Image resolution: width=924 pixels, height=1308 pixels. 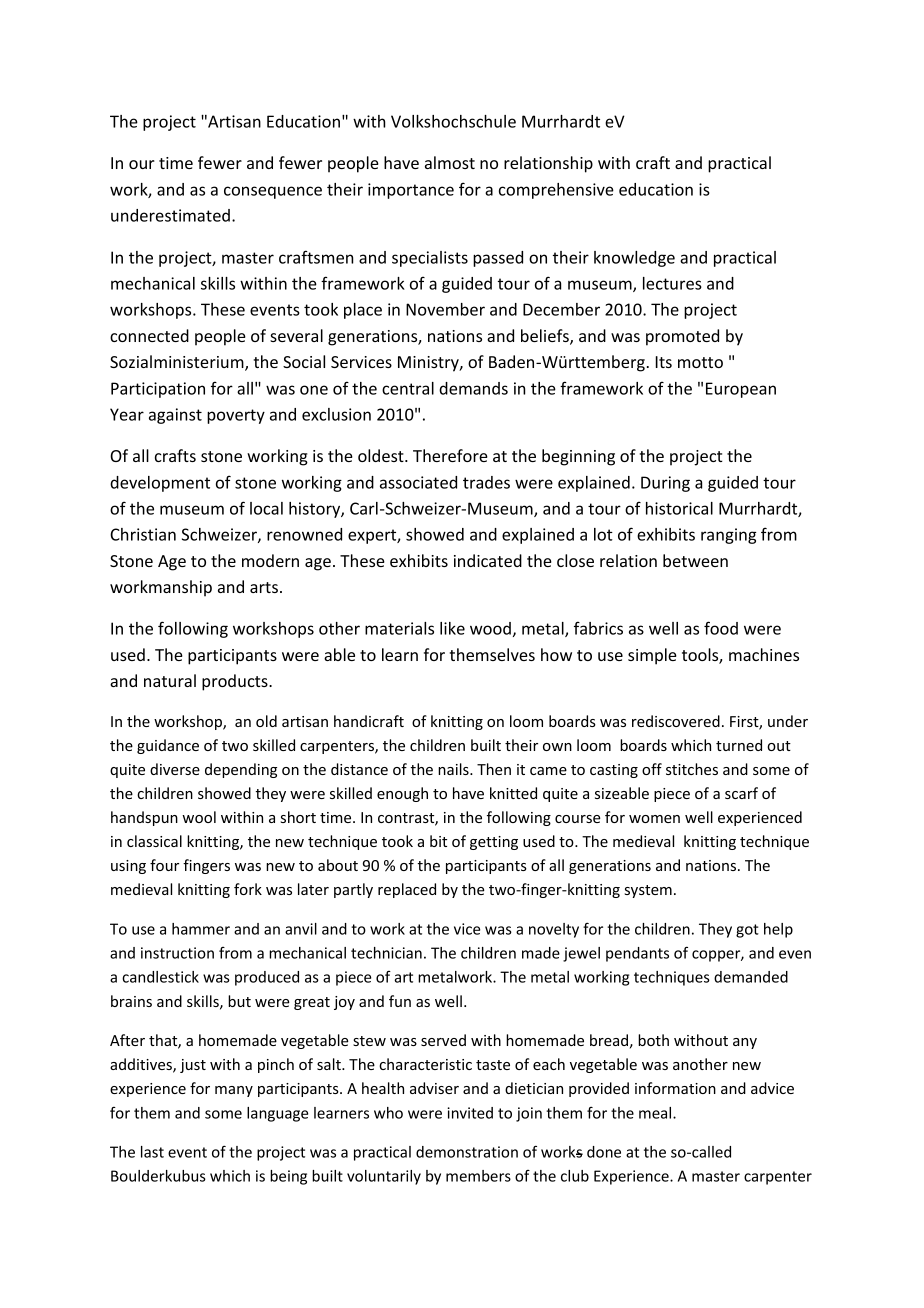 What do you see at coordinates (634, 259) in the screenshot?
I see `knowledge` at bounding box center [634, 259].
